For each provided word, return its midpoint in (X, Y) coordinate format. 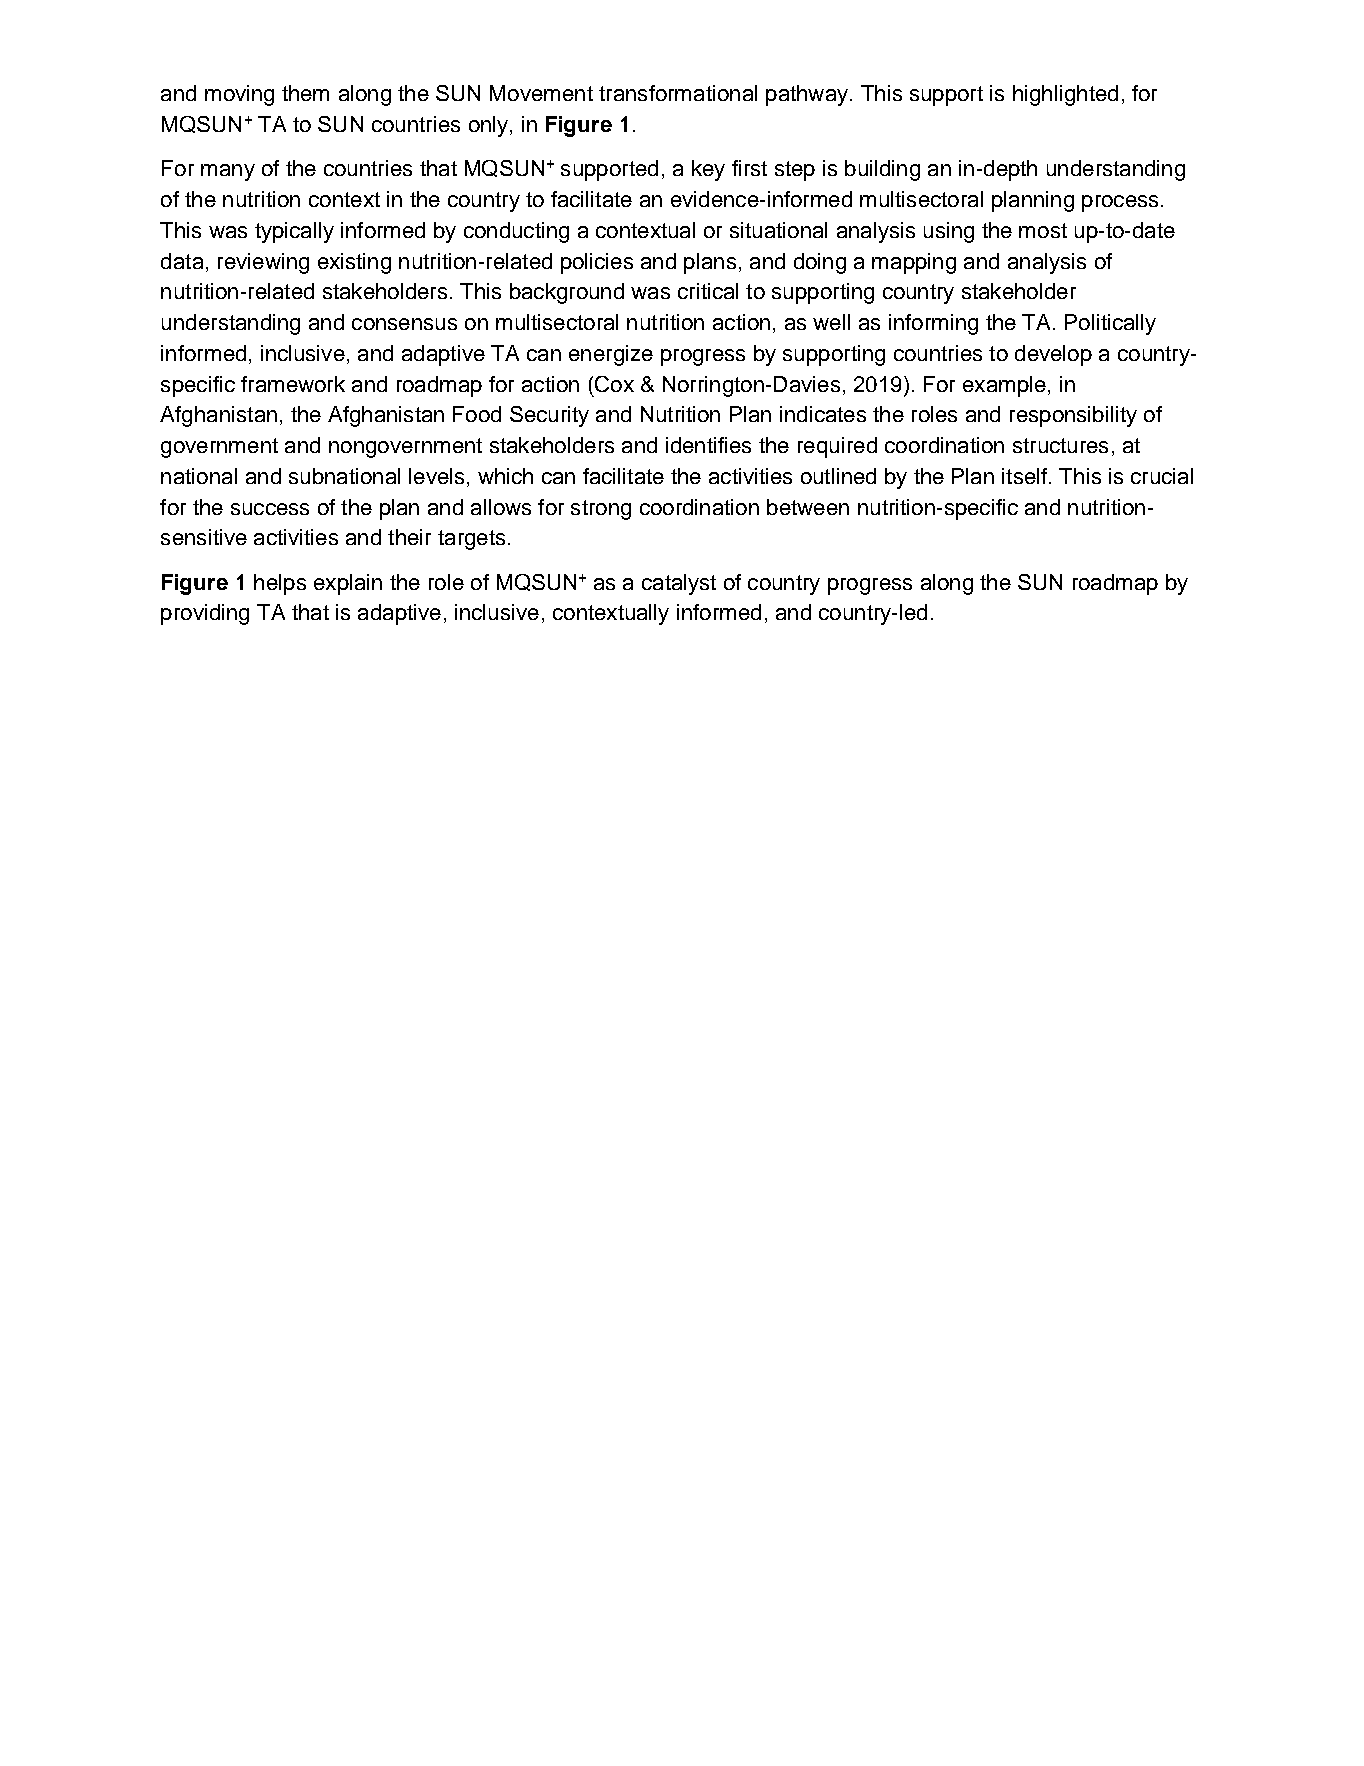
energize (611, 355)
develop (1053, 355)
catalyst (679, 584)
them (305, 93)
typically (294, 232)
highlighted (1065, 95)
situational (778, 230)
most (1043, 230)
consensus (404, 324)
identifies (708, 445)
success (270, 509)
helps (280, 584)
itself (1026, 476)
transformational (678, 93)
